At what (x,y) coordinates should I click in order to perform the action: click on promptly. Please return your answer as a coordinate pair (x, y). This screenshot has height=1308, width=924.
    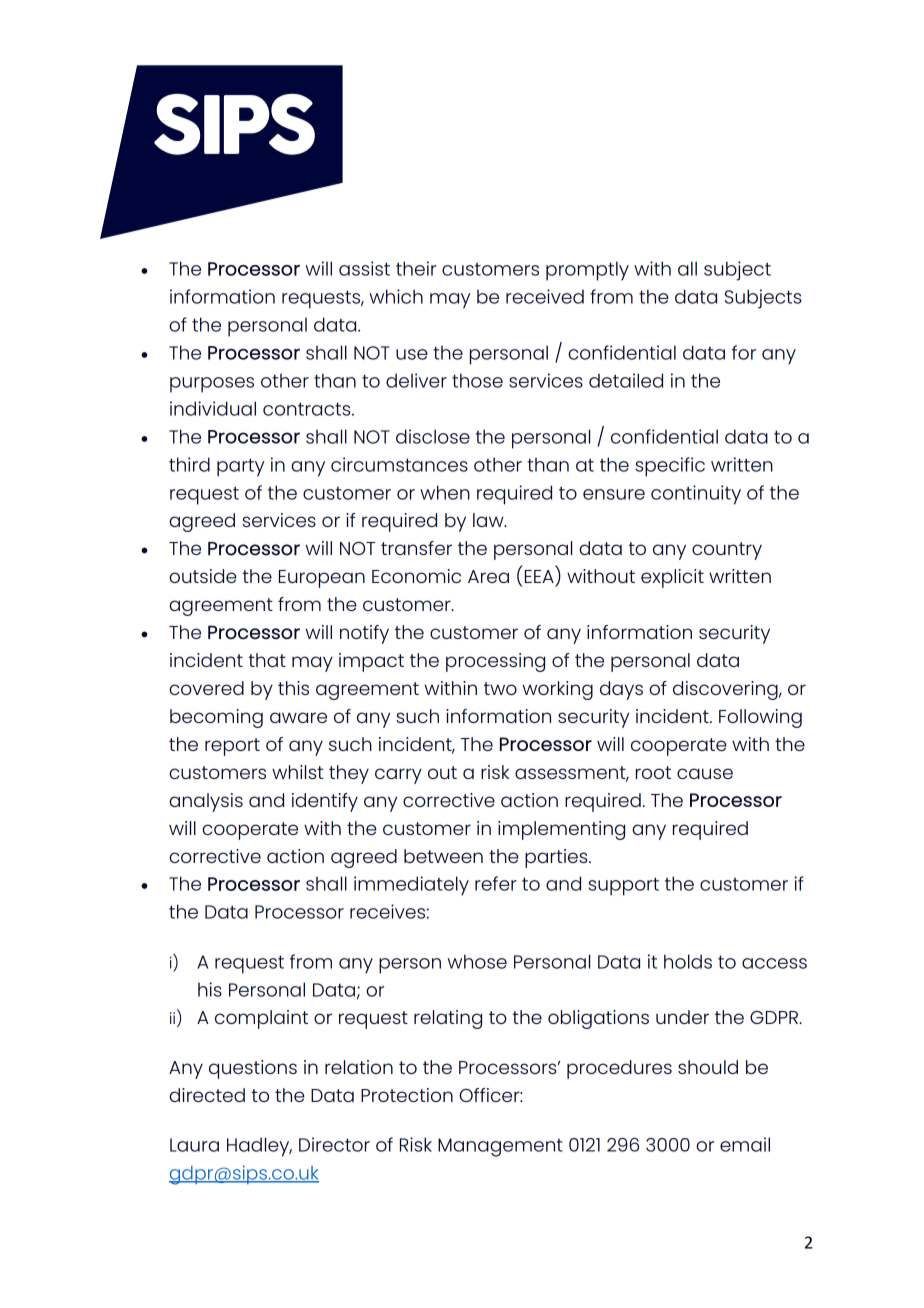
    Looking at the image, I should click on (587, 271).
